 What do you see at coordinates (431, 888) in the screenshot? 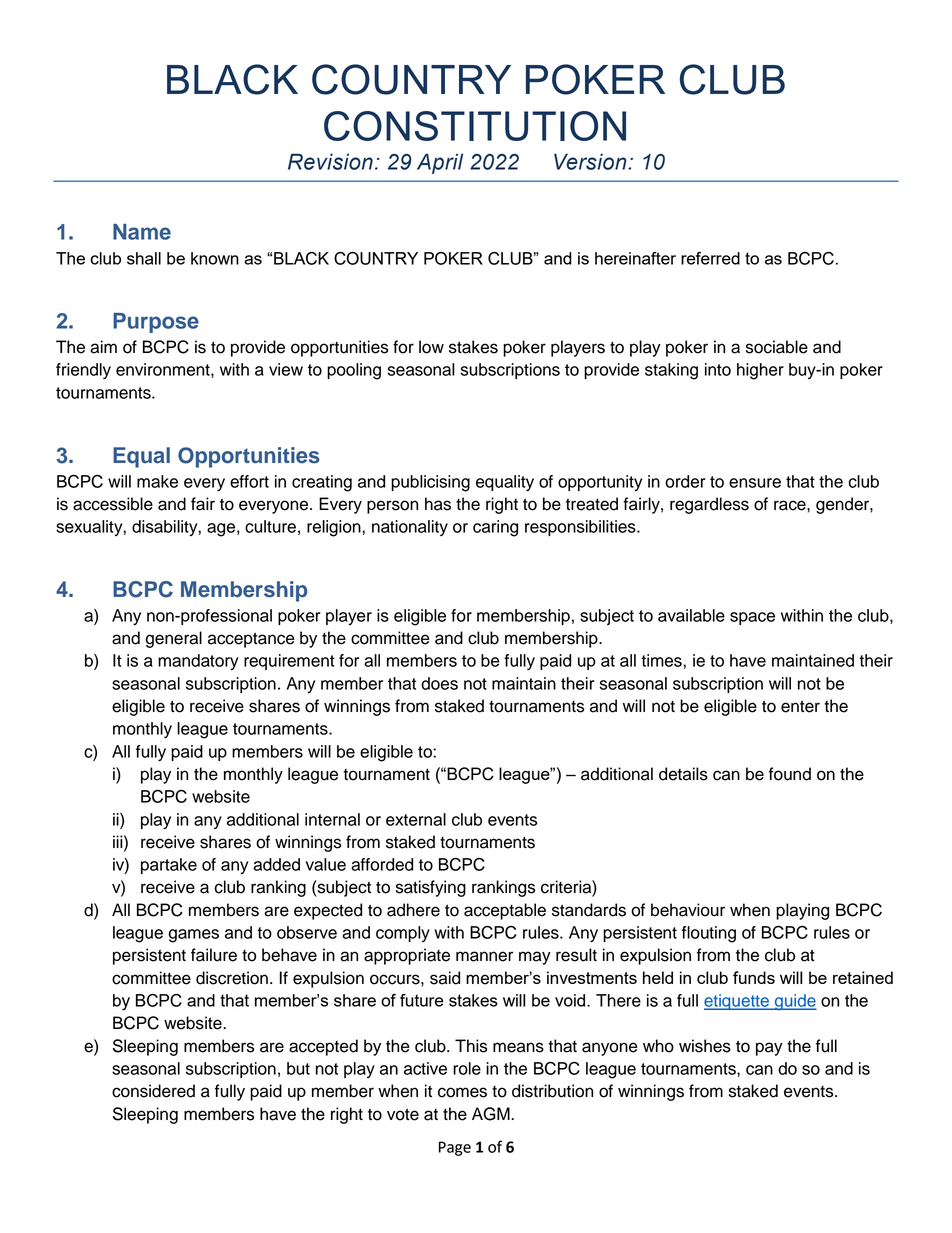
I see `satisfying` at bounding box center [431, 888].
